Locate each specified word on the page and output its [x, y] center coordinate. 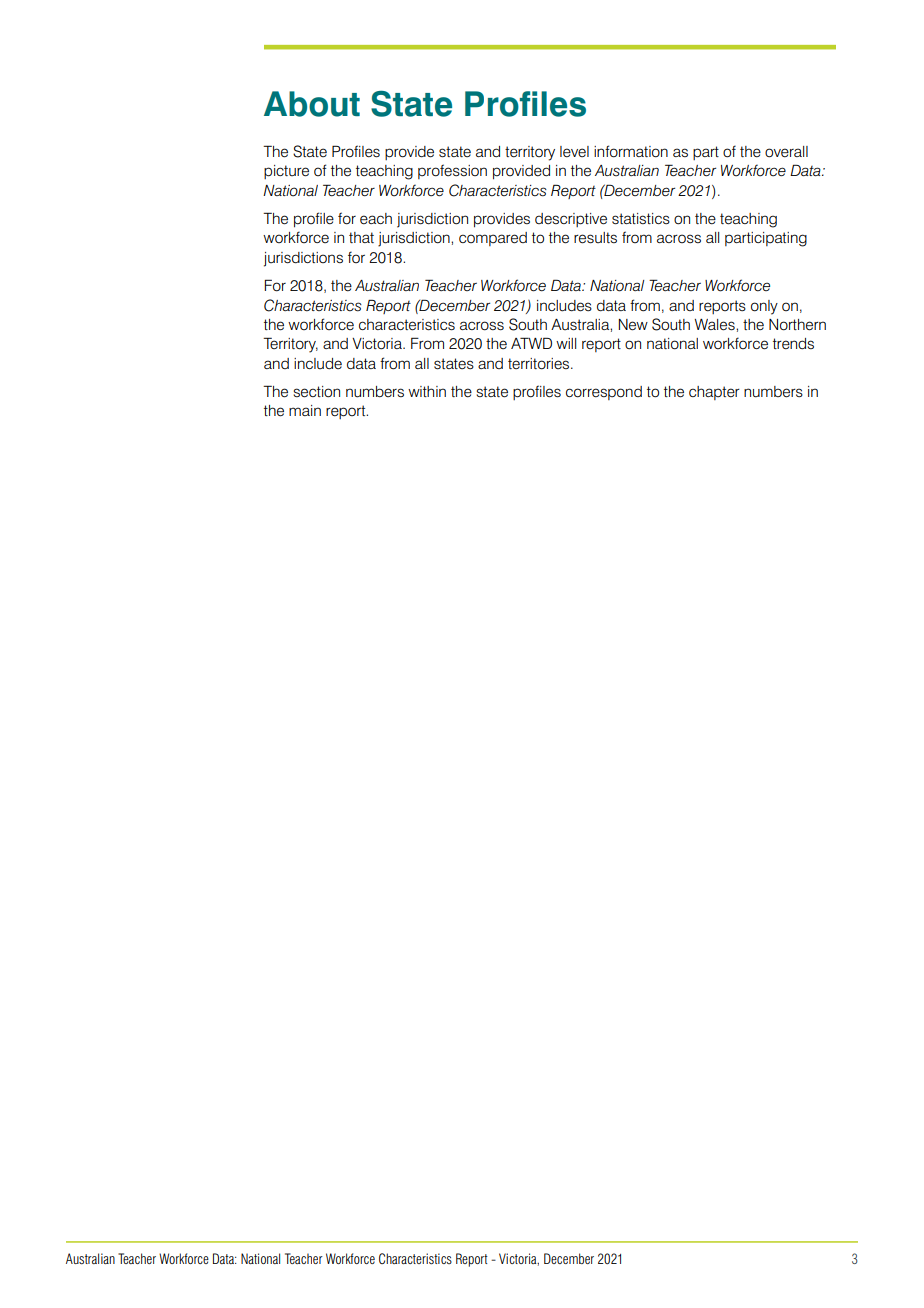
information [631, 151]
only [764, 307]
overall [786, 152]
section [316, 392]
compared [493, 239]
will [566, 343]
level [574, 152]
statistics [641, 219]
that [361, 237]
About [312, 104]
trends [793, 344]
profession [452, 171]
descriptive [571, 220]
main [305, 410]
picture [286, 172]
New [633, 325]
